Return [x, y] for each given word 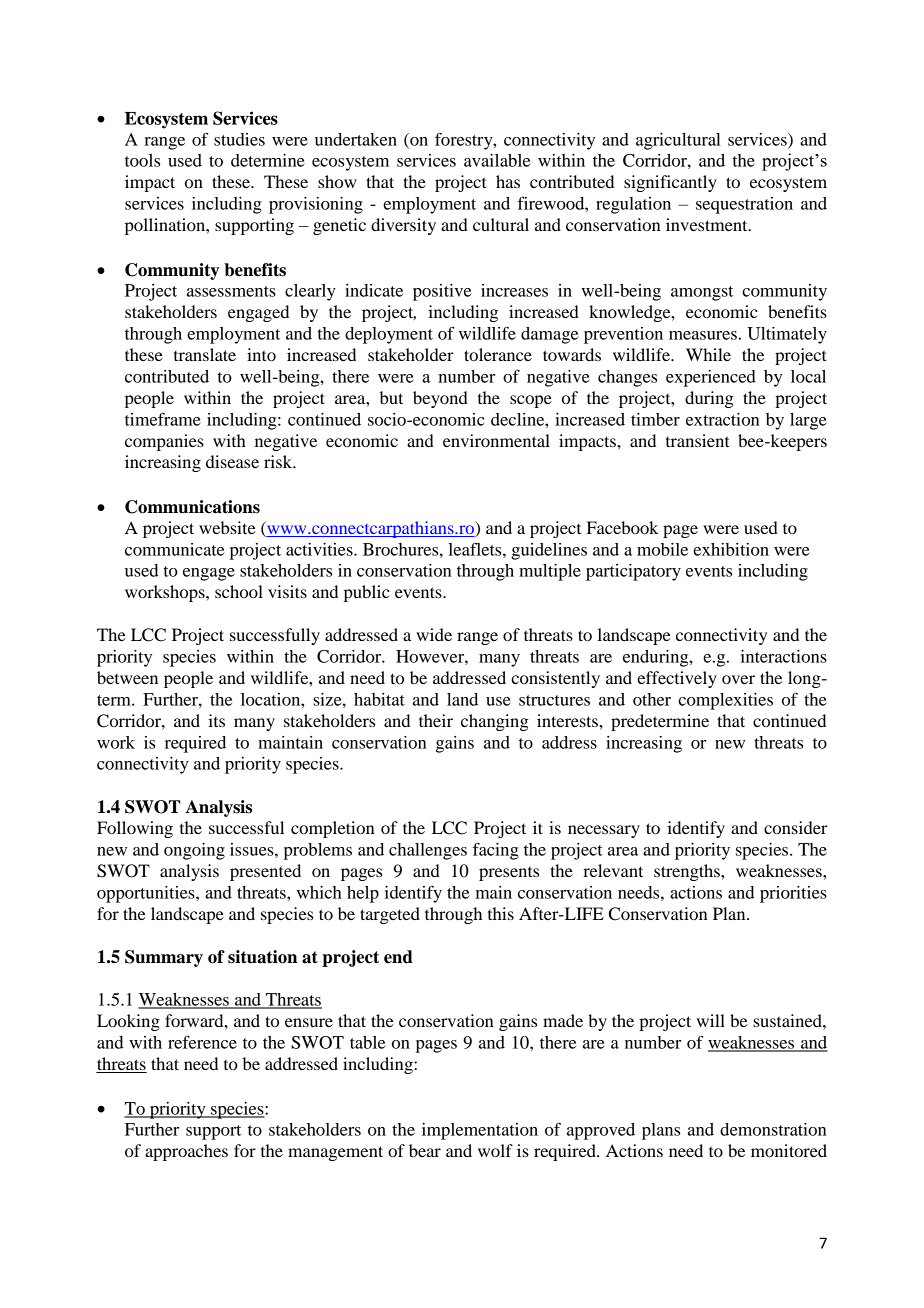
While [708, 354]
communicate [174, 549]
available [497, 160]
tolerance [498, 354]
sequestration [744, 205]
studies [239, 139]
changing [495, 722]
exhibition [731, 549]
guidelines [549, 551]
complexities [725, 701]
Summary [164, 958]
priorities [793, 894]
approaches [186, 1152]
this [501, 913]
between [127, 677]
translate [205, 354]
